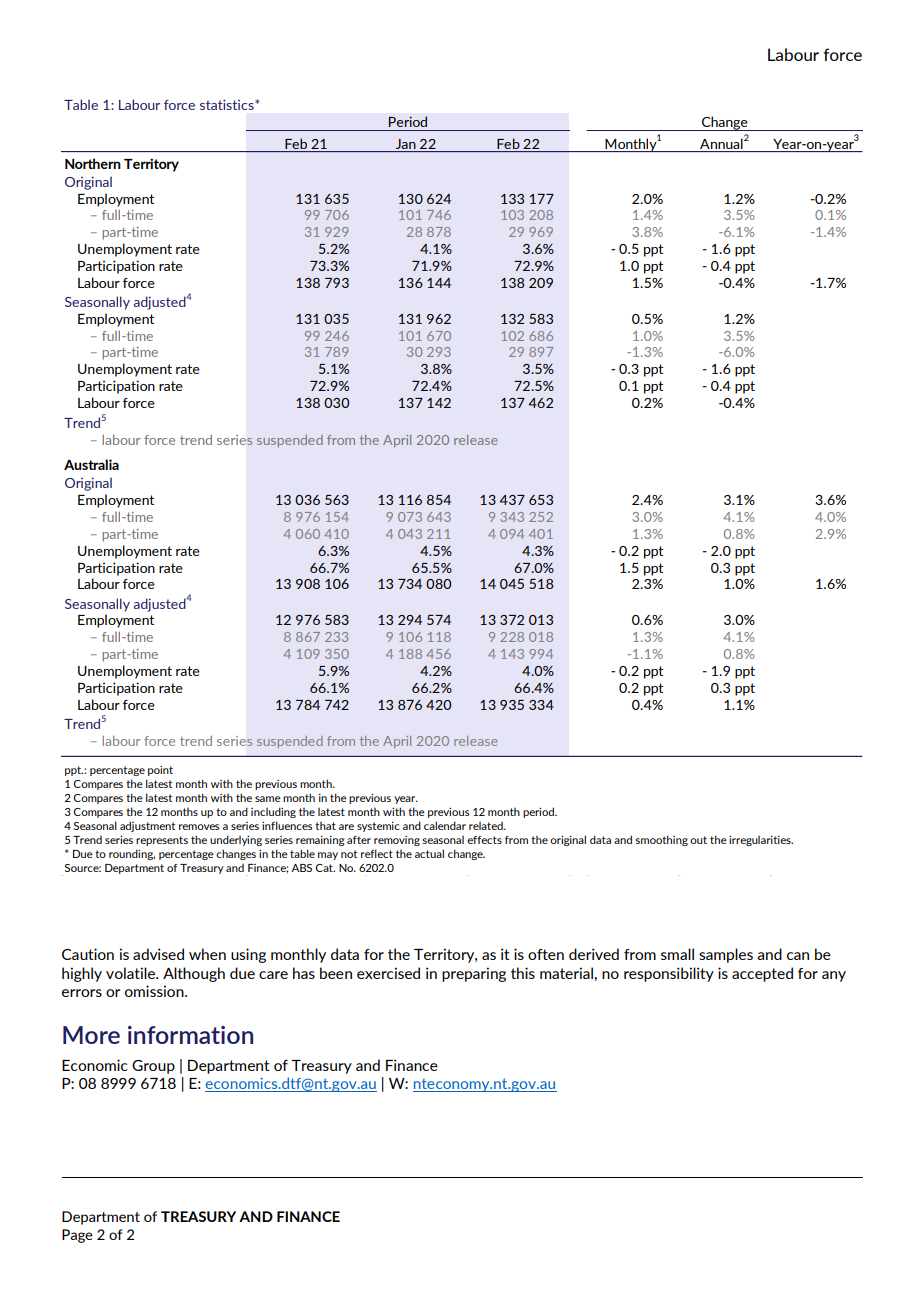 The width and height of the screenshot is (924, 1308). I want to click on Australia, so click(91, 464).
